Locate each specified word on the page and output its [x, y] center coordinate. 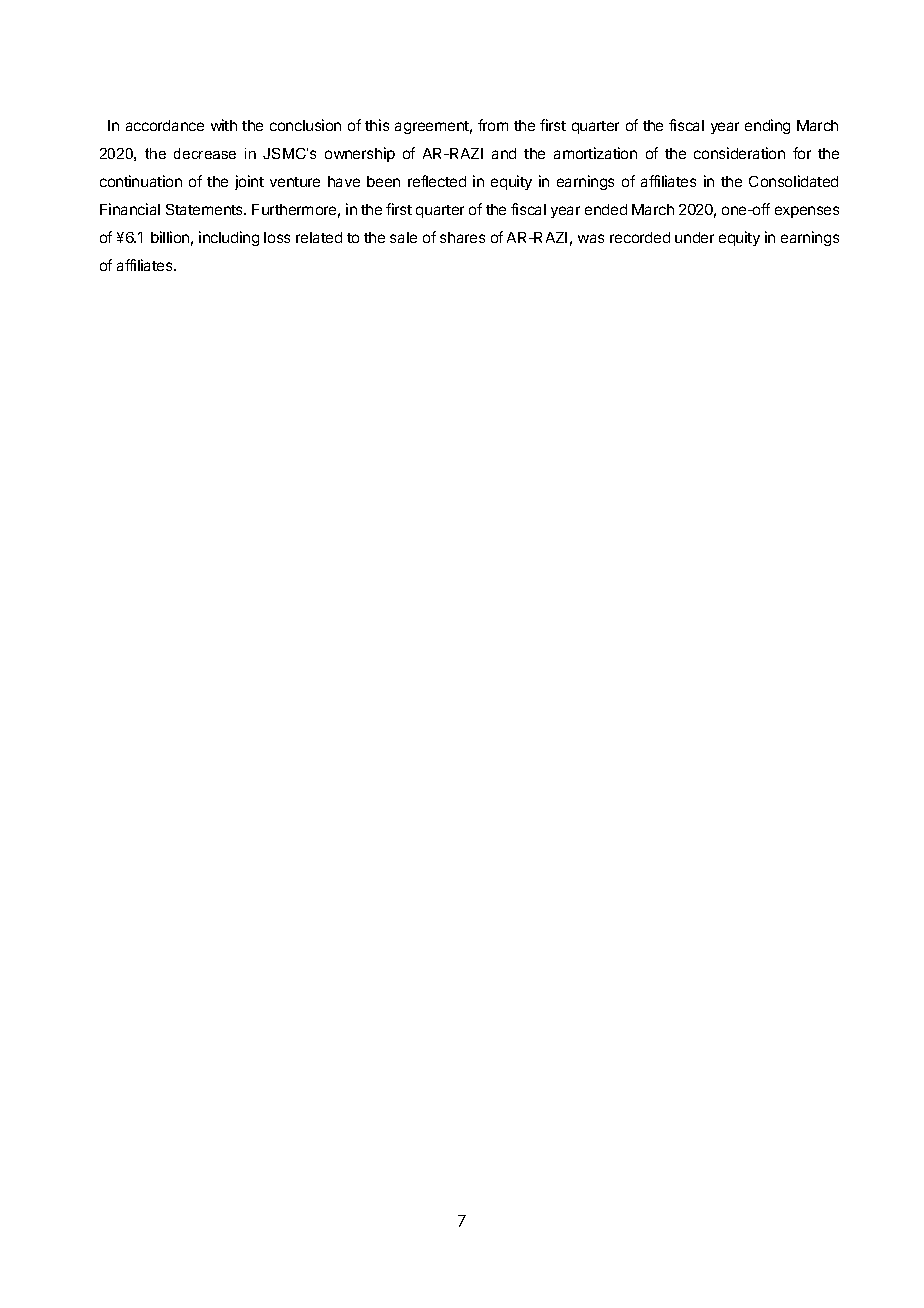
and [504, 153]
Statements [206, 209]
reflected [437, 181]
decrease [205, 153]
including [229, 238]
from [493, 125]
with [224, 125]
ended [606, 209]
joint [249, 182]
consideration [739, 153]
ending [767, 126]
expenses [807, 212]
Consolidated [793, 181]
